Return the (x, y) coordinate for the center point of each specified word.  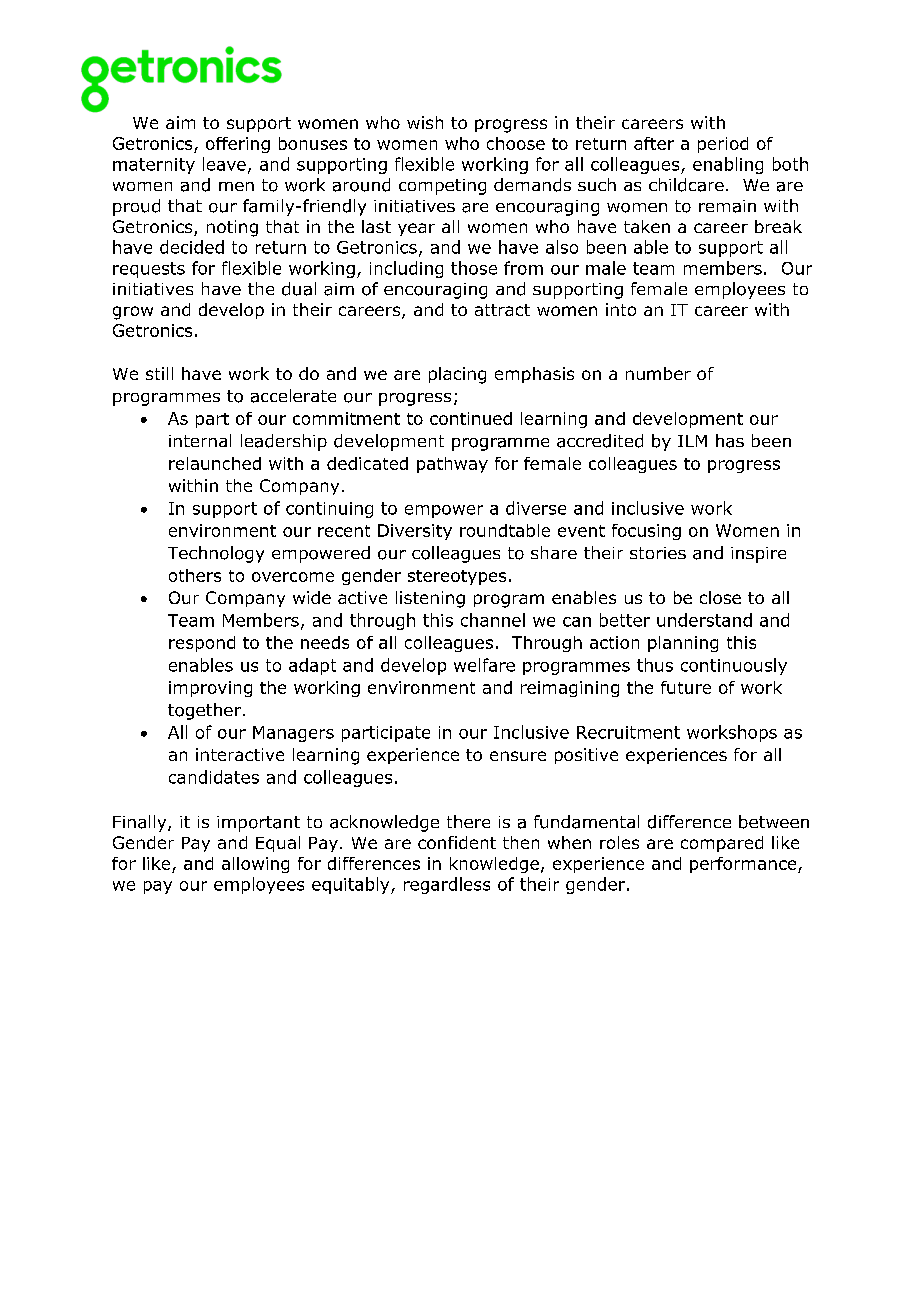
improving (210, 689)
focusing (646, 532)
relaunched (215, 463)
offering (238, 145)
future (686, 687)
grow (133, 313)
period (723, 145)
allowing (255, 865)
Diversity (415, 532)
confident (457, 842)
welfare (484, 665)
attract (502, 310)
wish (425, 122)
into (621, 309)
